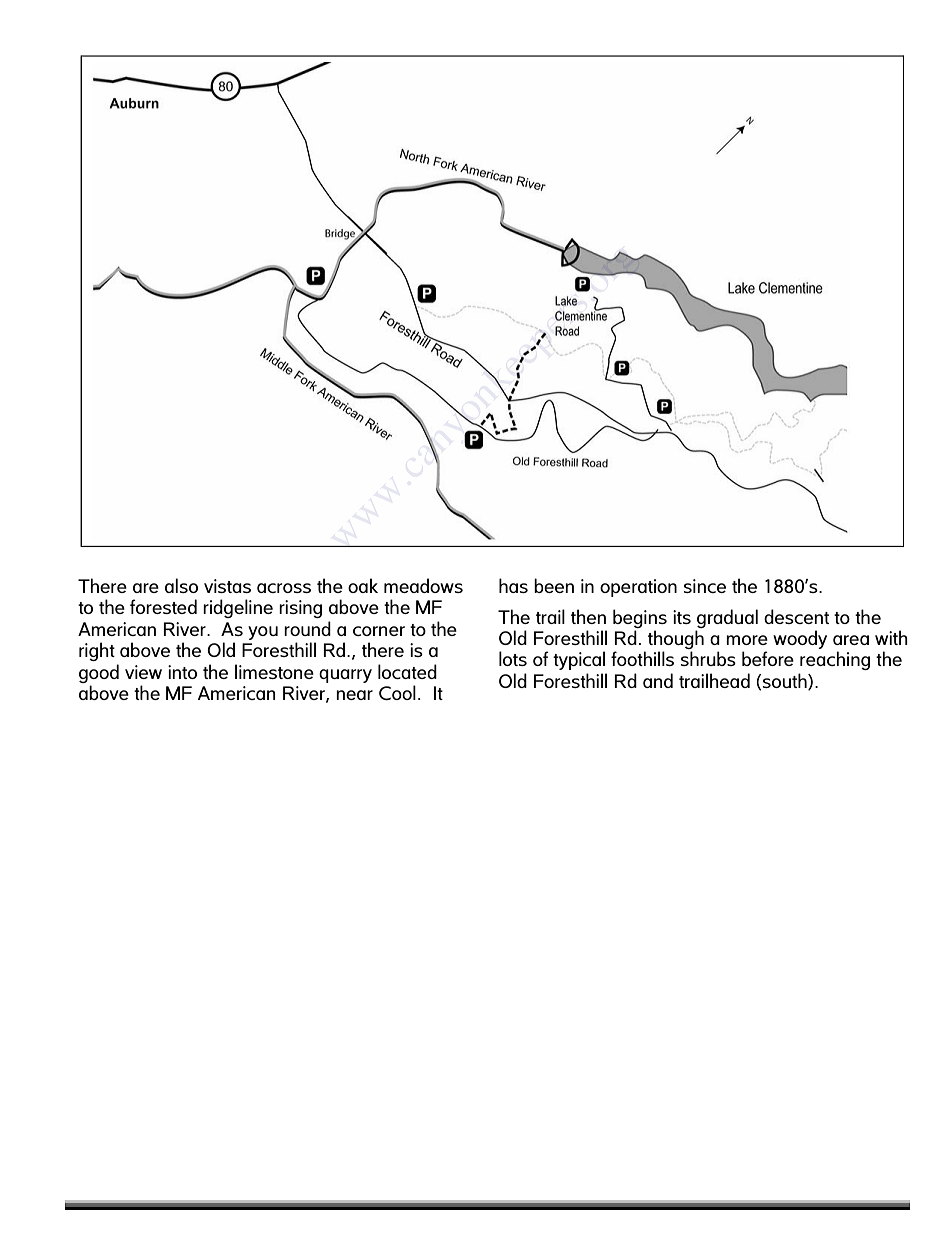  What do you see at coordinates (182, 672) in the image?
I see `into` at bounding box center [182, 672].
